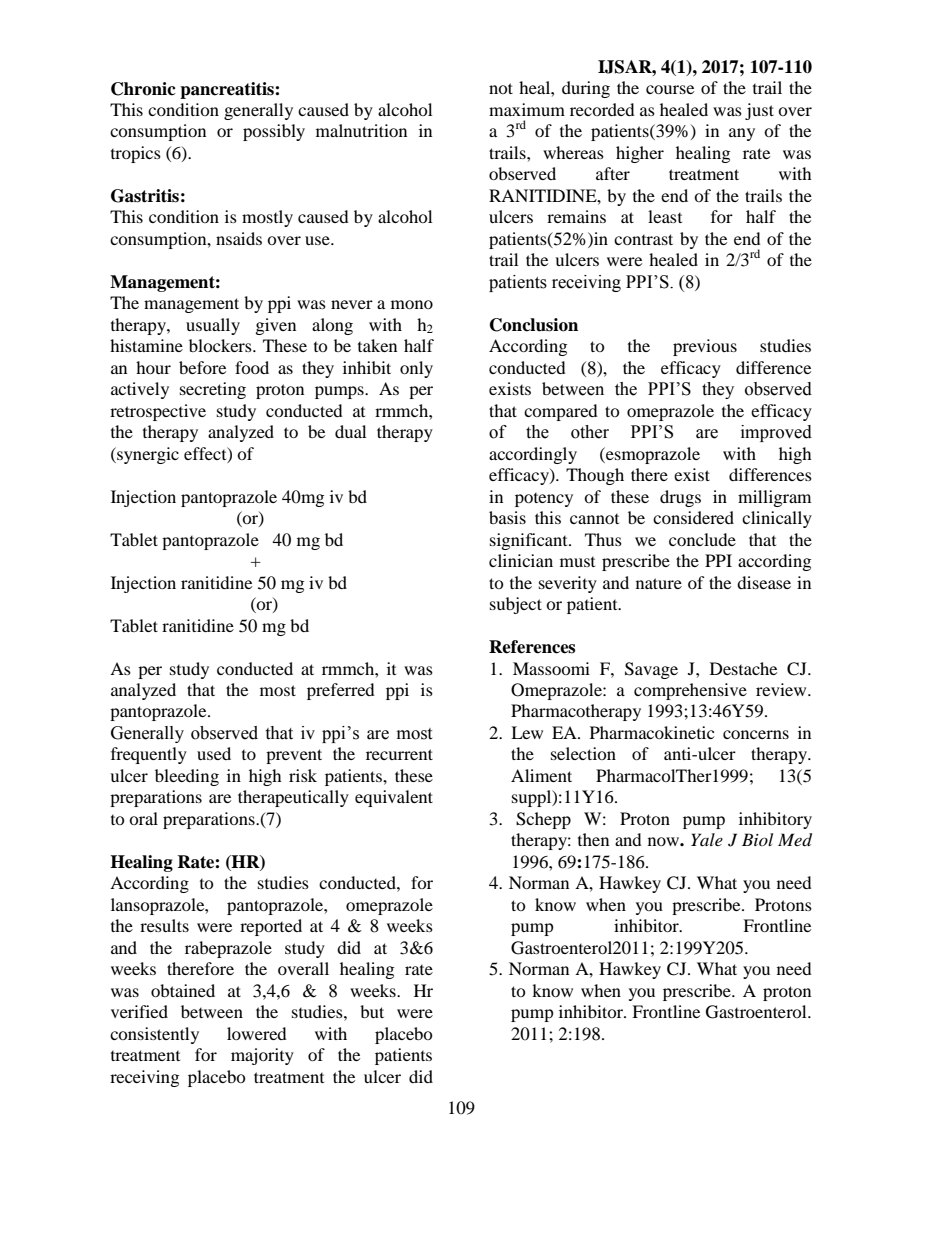 Image resolution: width=952 pixels, height=1233 pixels. I want to click on Yale, so click(707, 839).
